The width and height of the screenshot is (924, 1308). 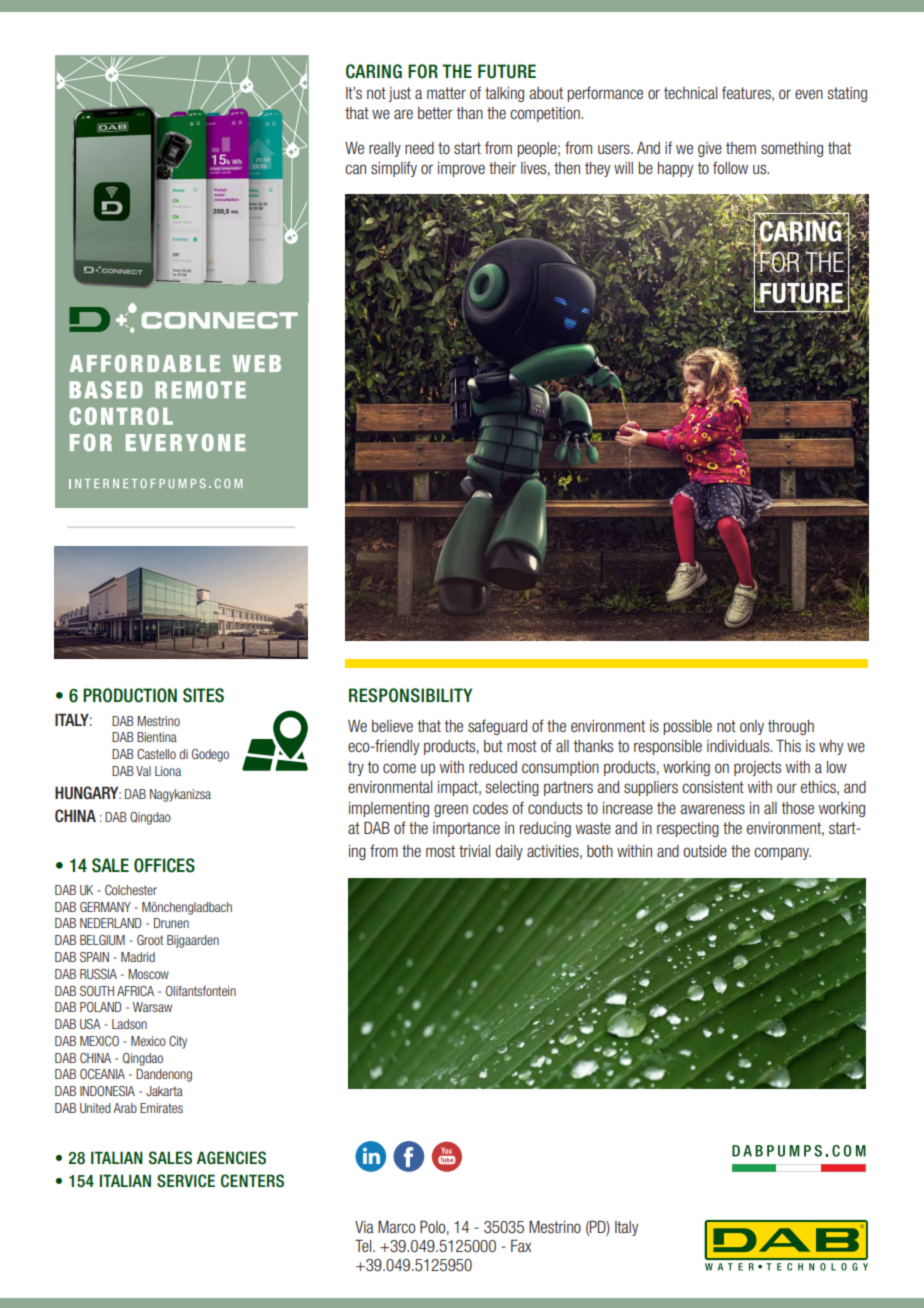 What do you see at coordinates (186, 1181) in the screenshot?
I see `SERVICE` at bounding box center [186, 1181].
